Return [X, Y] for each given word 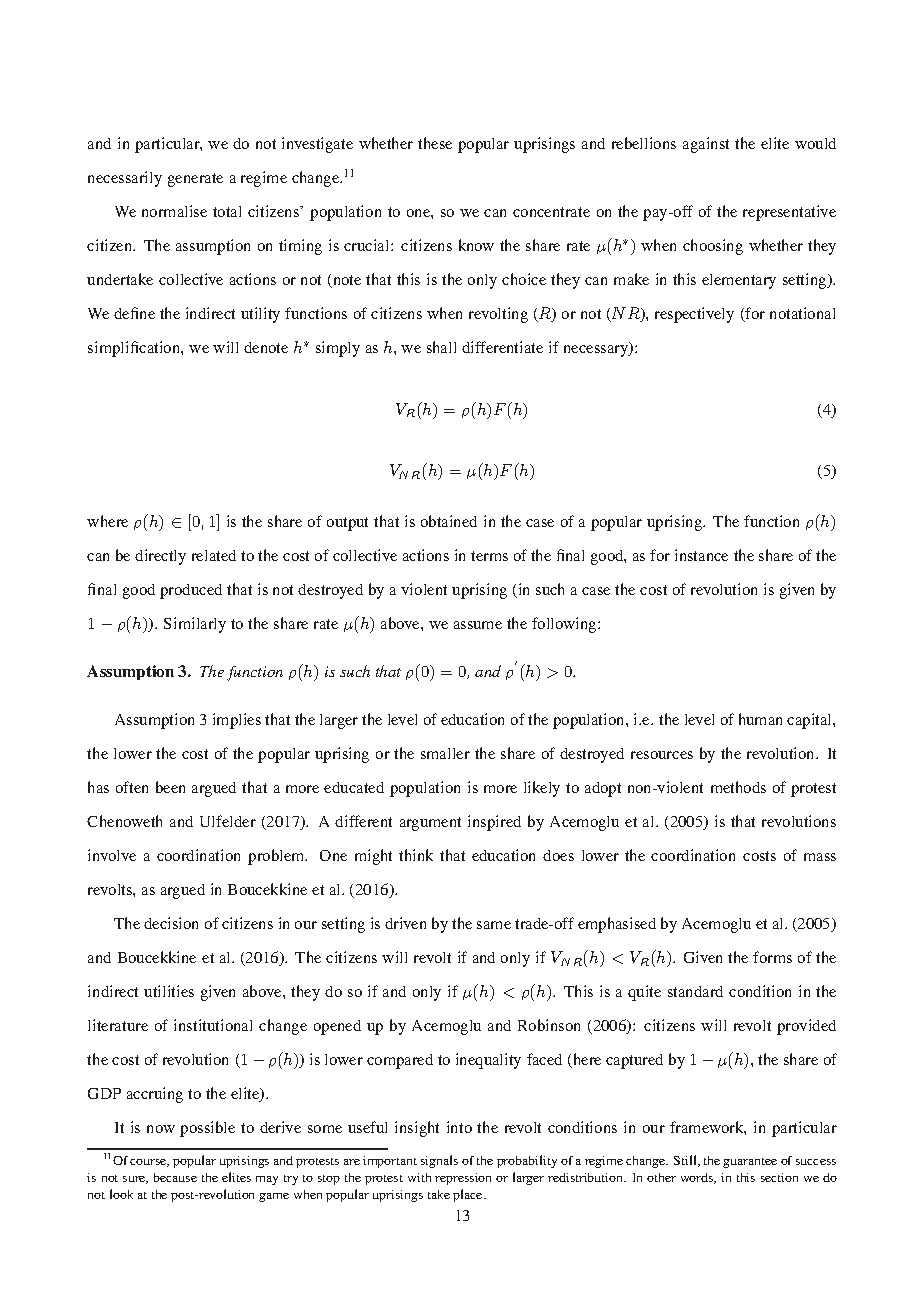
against [706, 145]
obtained [449, 521]
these [435, 143]
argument [430, 824]
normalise [174, 211]
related [214, 555]
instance [701, 555]
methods [738, 787]
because [175, 1177]
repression [463, 1179]
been [170, 787]
